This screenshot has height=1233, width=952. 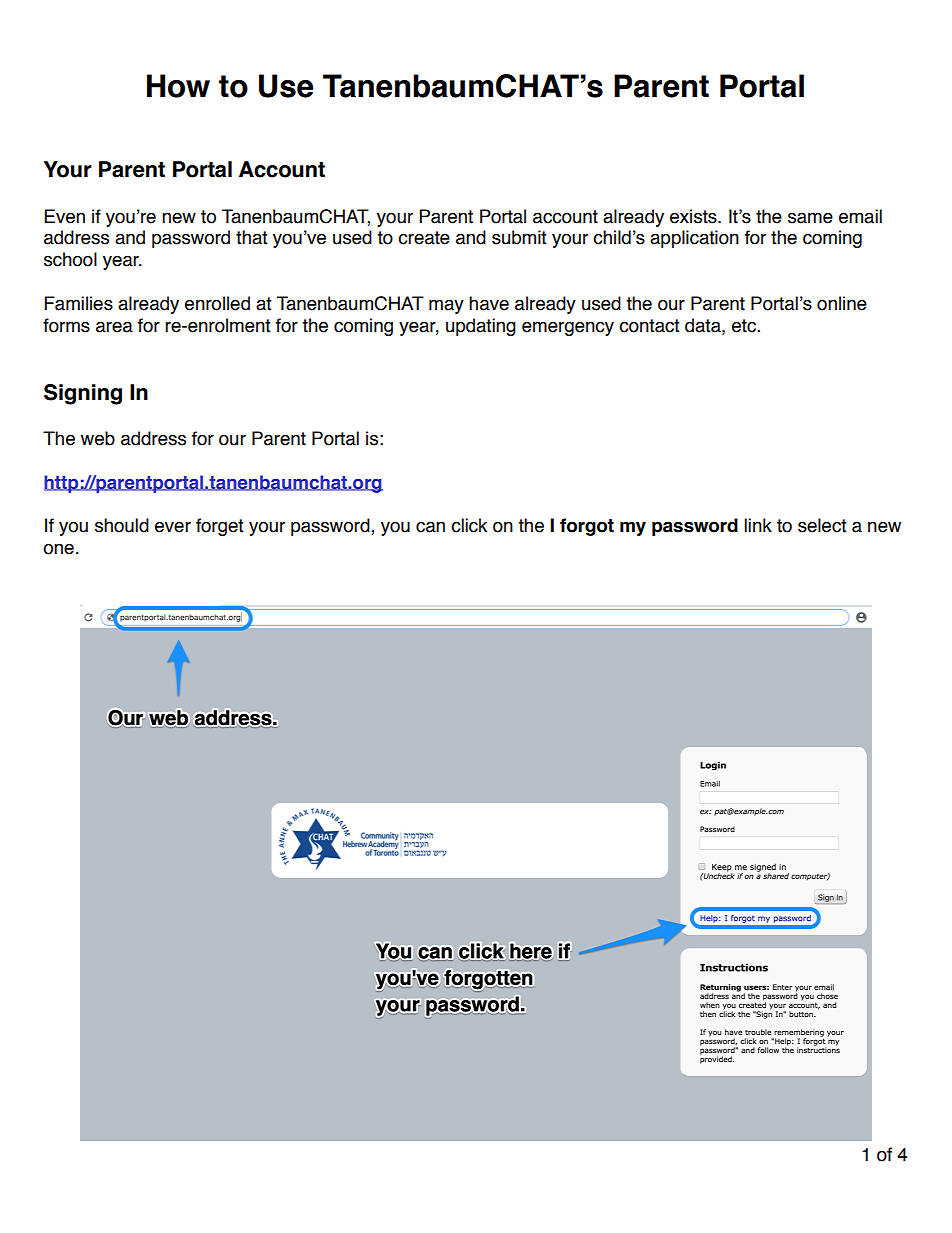 I want to click on How, so click(x=178, y=86).
